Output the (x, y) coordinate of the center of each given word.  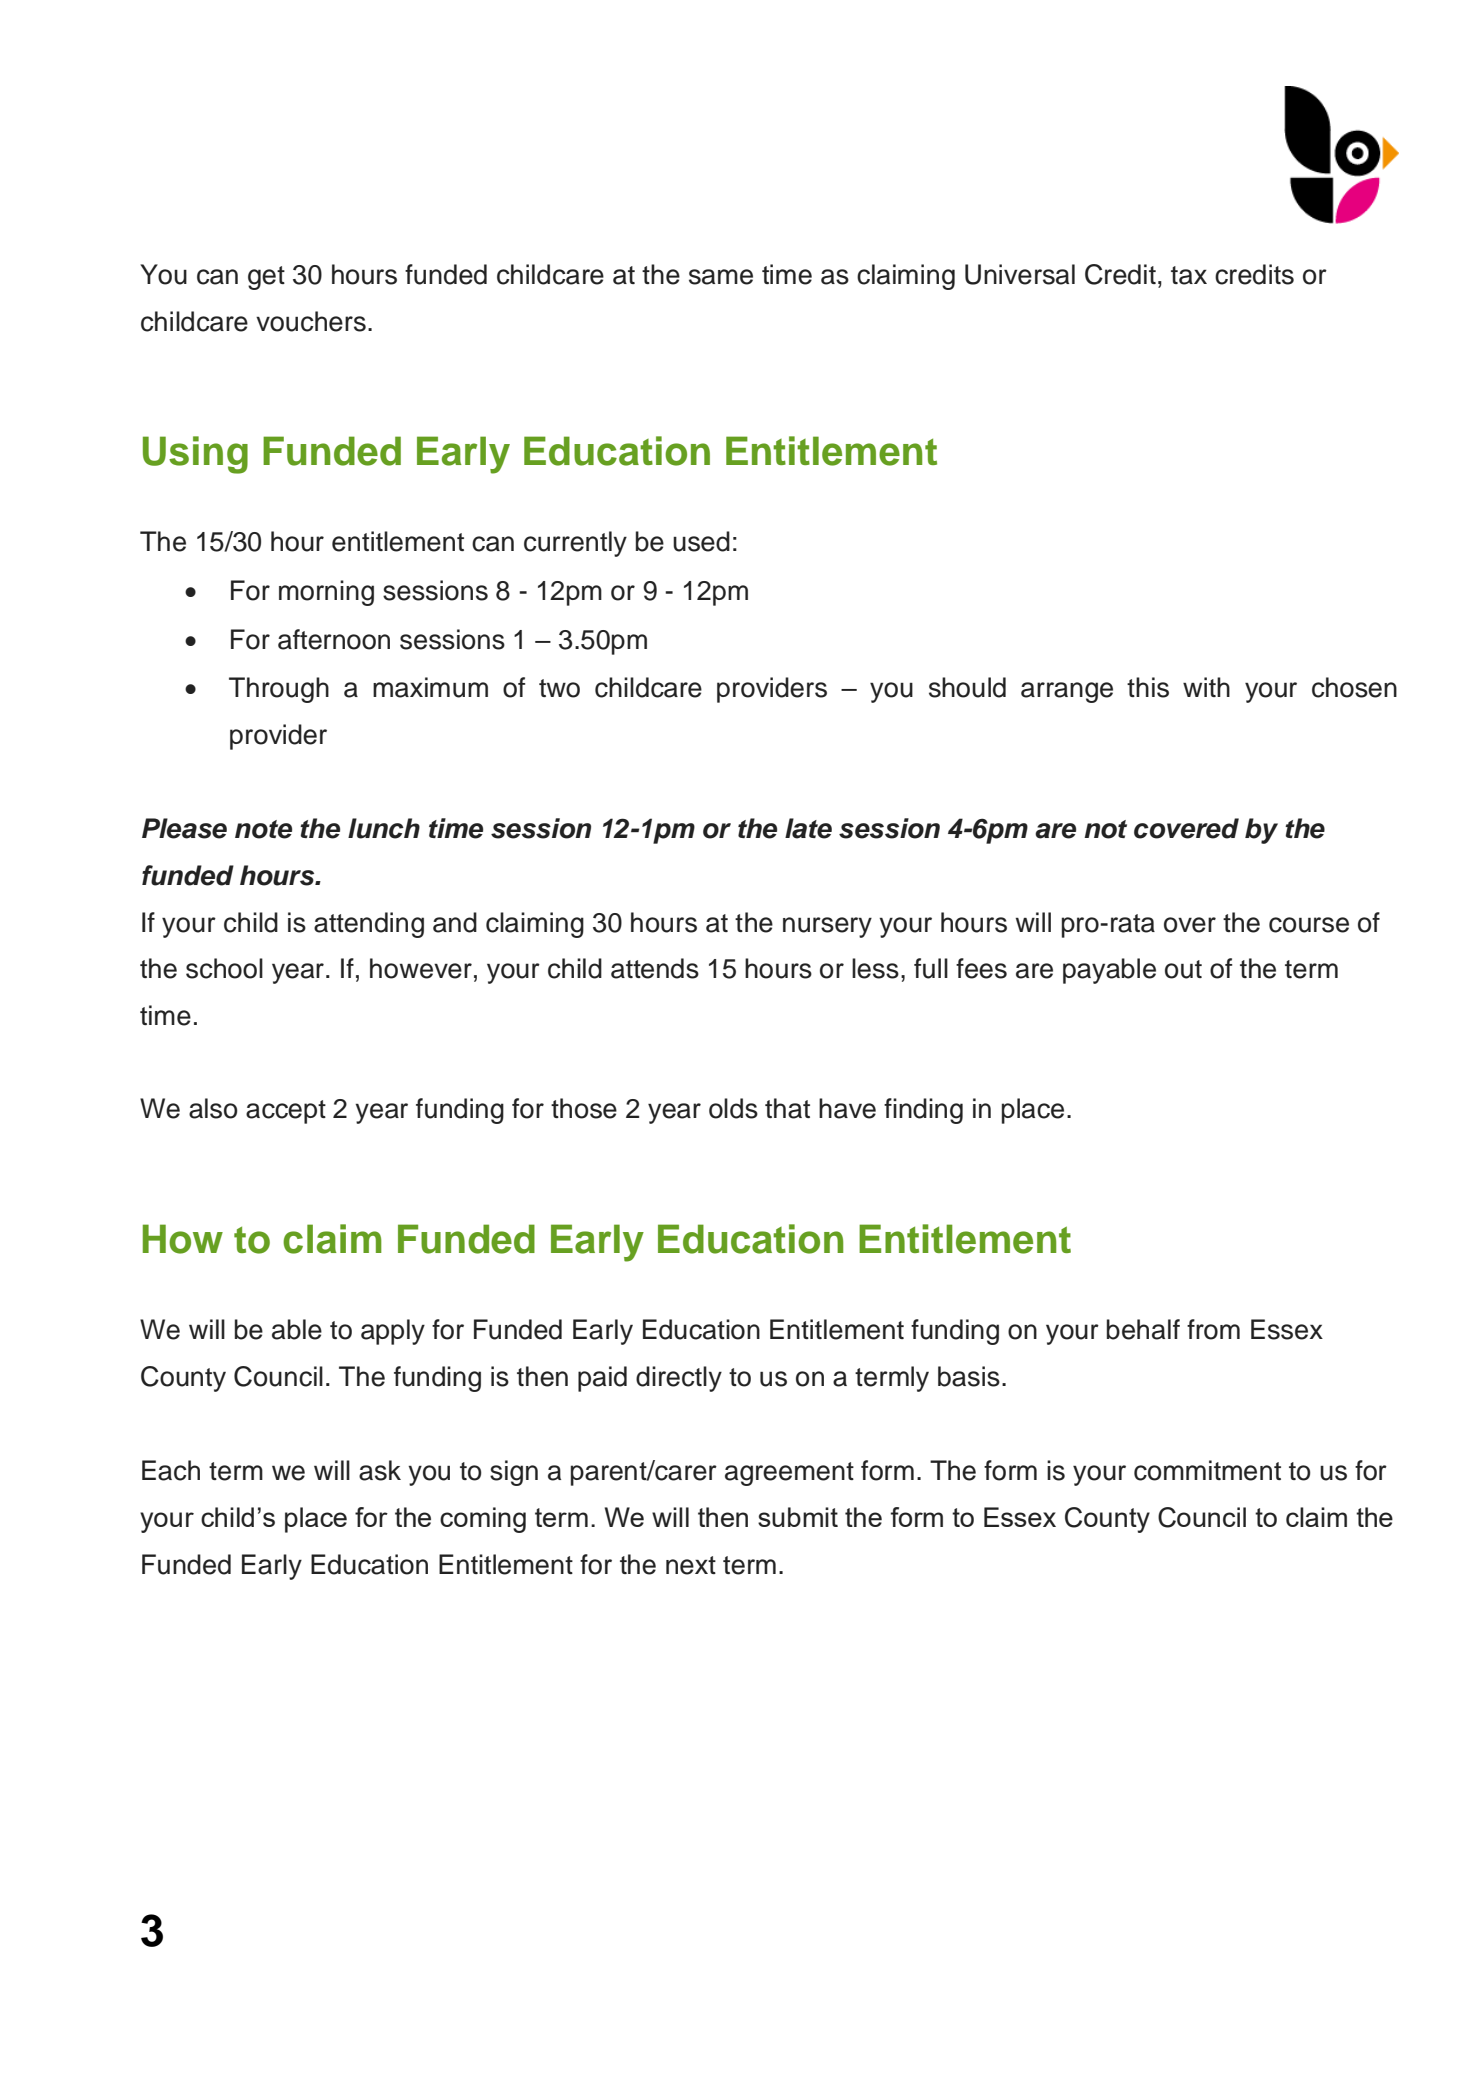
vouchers (311, 321)
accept (286, 1112)
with (1206, 687)
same (721, 277)
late (808, 828)
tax (1189, 275)
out (1183, 969)
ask (380, 1470)
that (787, 1108)
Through (279, 690)
